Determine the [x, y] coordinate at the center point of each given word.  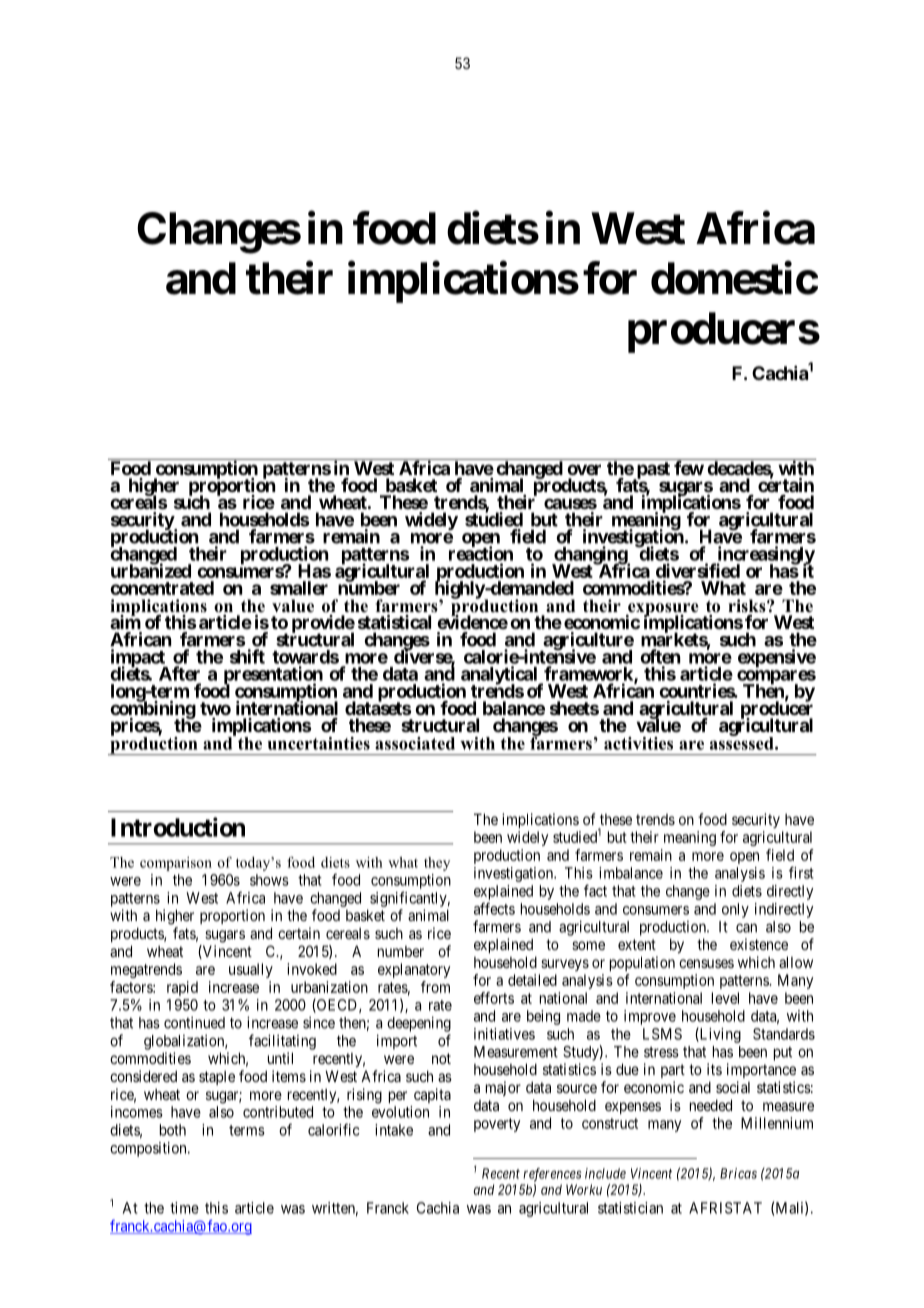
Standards [784, 1034]
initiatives [504, 1034]
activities [638, 743]
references [552, 1175]
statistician [630, 1208]
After [179, 673]
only [735, 910]
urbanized [151, 570]
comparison [176, 864]
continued [194, 1022]
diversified [698, 570]
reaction [481, 553]
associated [415, 743]
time [184, 1208]
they [437, 864]
